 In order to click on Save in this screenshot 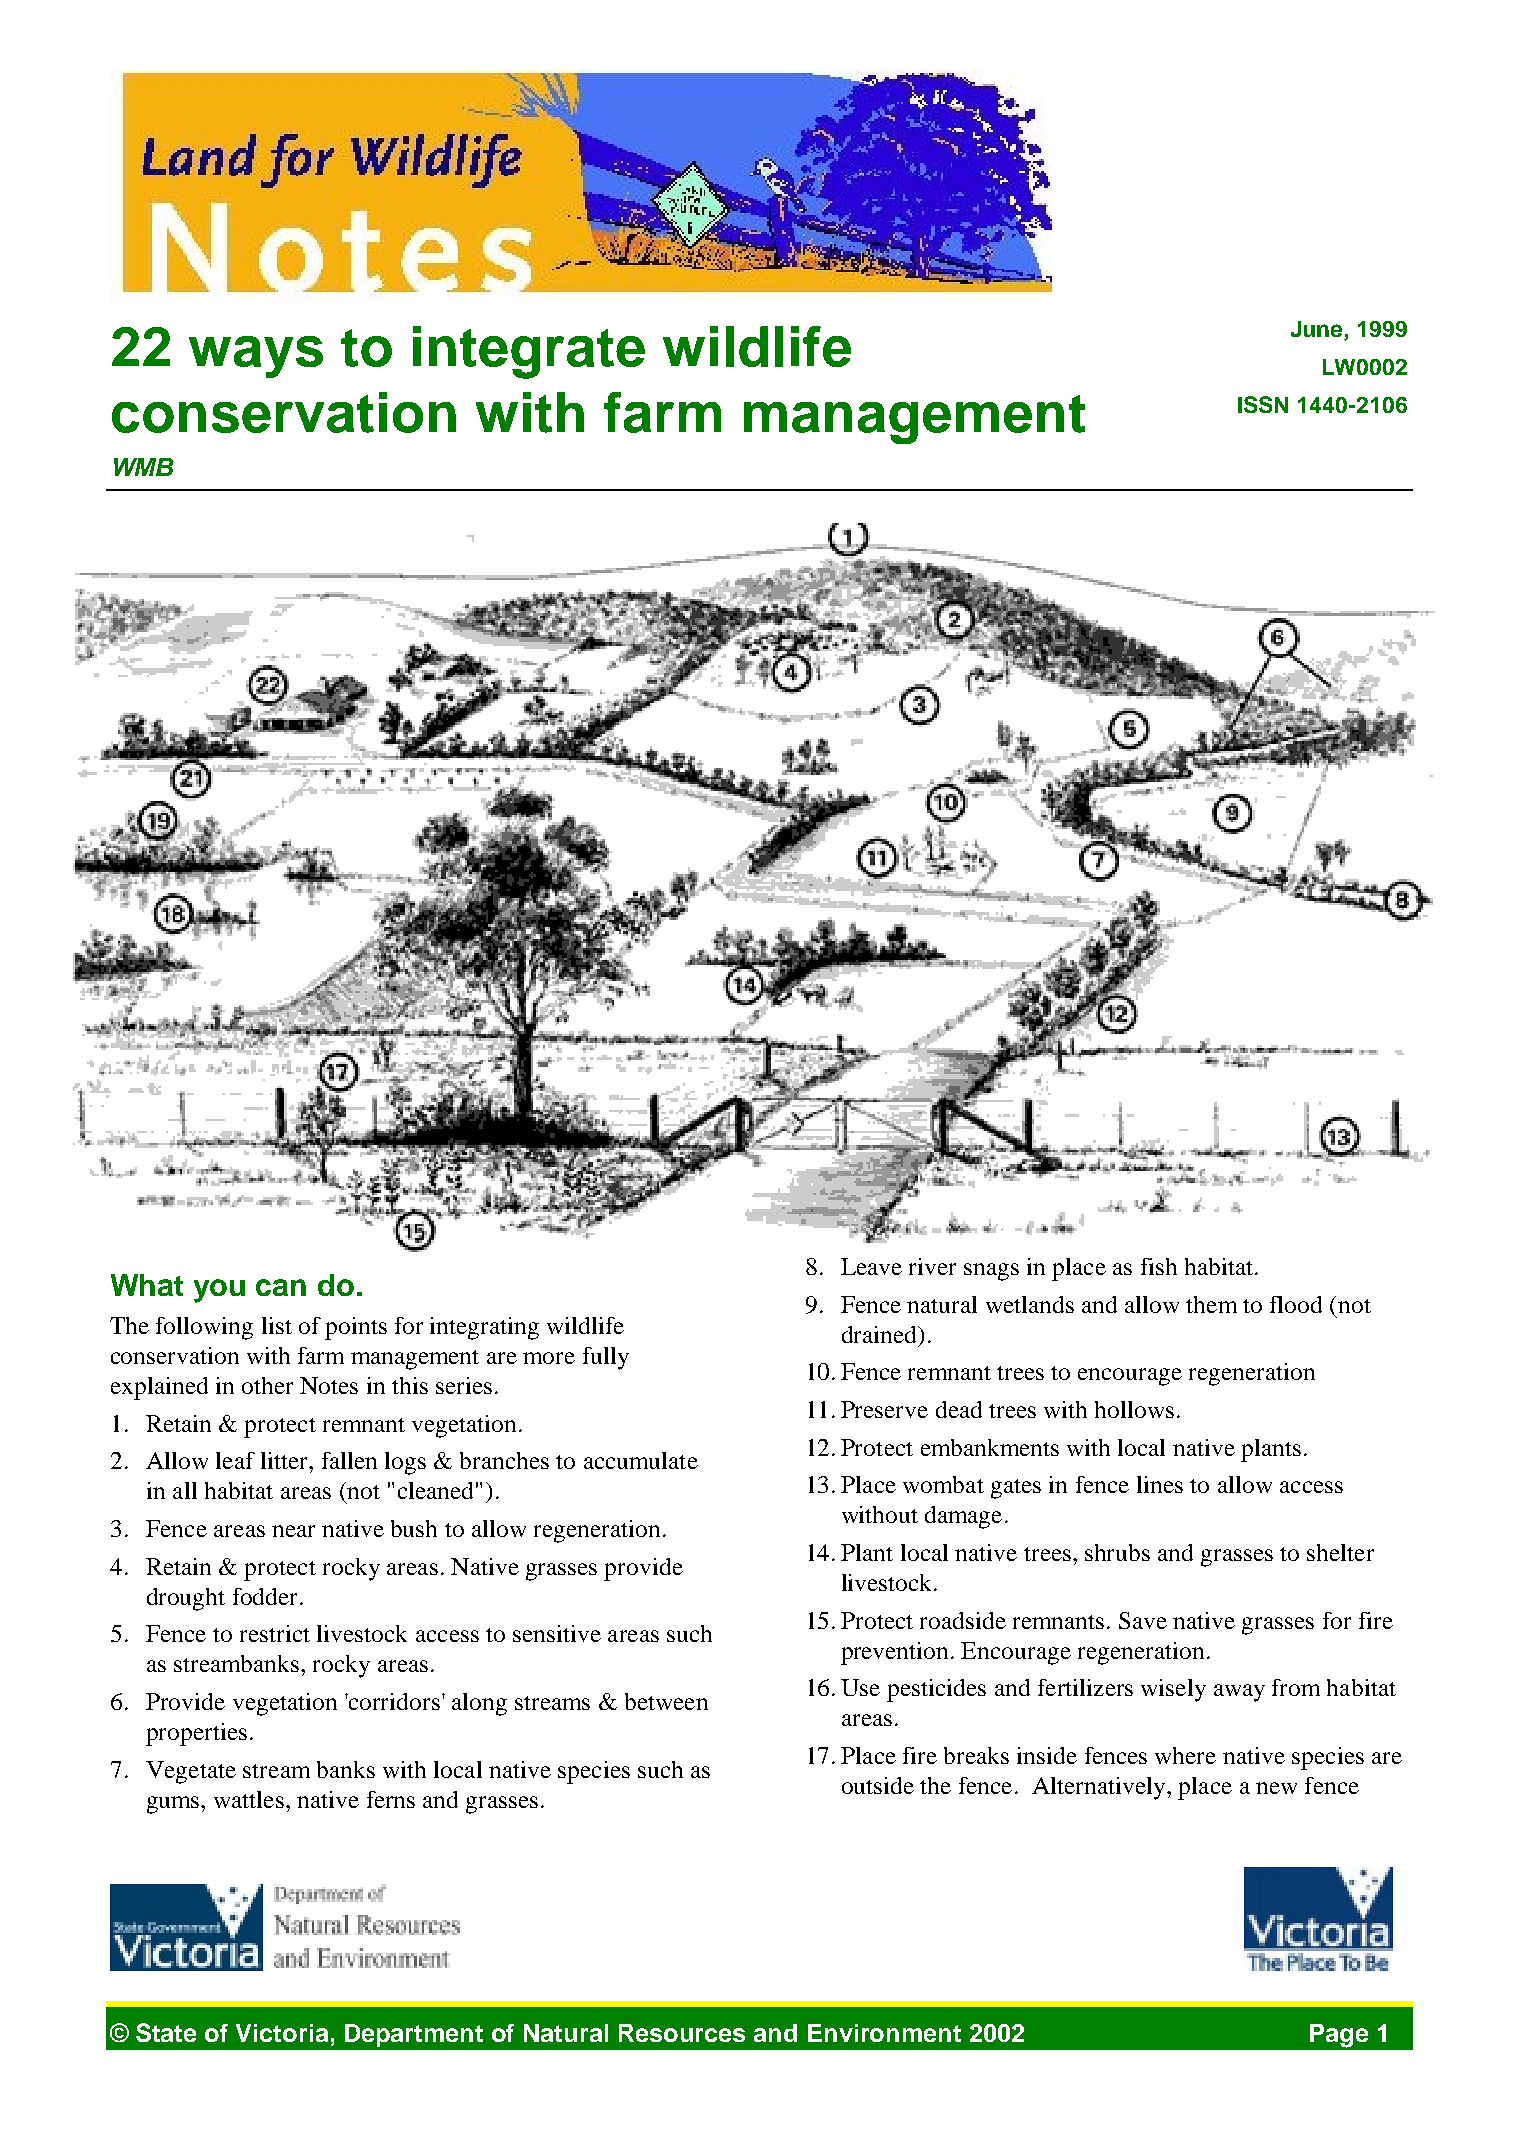, I will do `click(1143, 1620)`.
